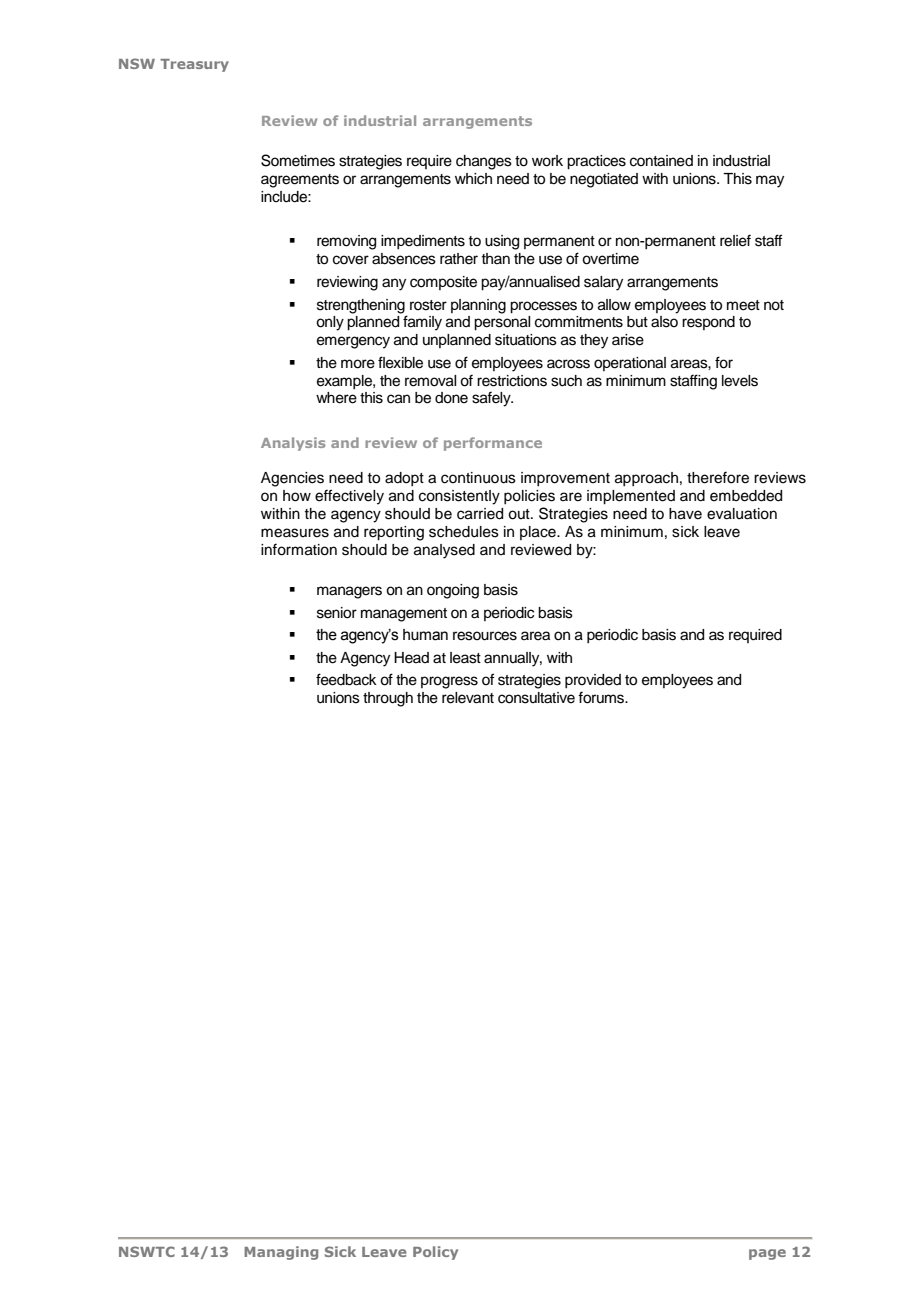  What do you see at coordinates (468, 698) in the screenshot?
I see `relevant` at bounding box center [468, 698].
